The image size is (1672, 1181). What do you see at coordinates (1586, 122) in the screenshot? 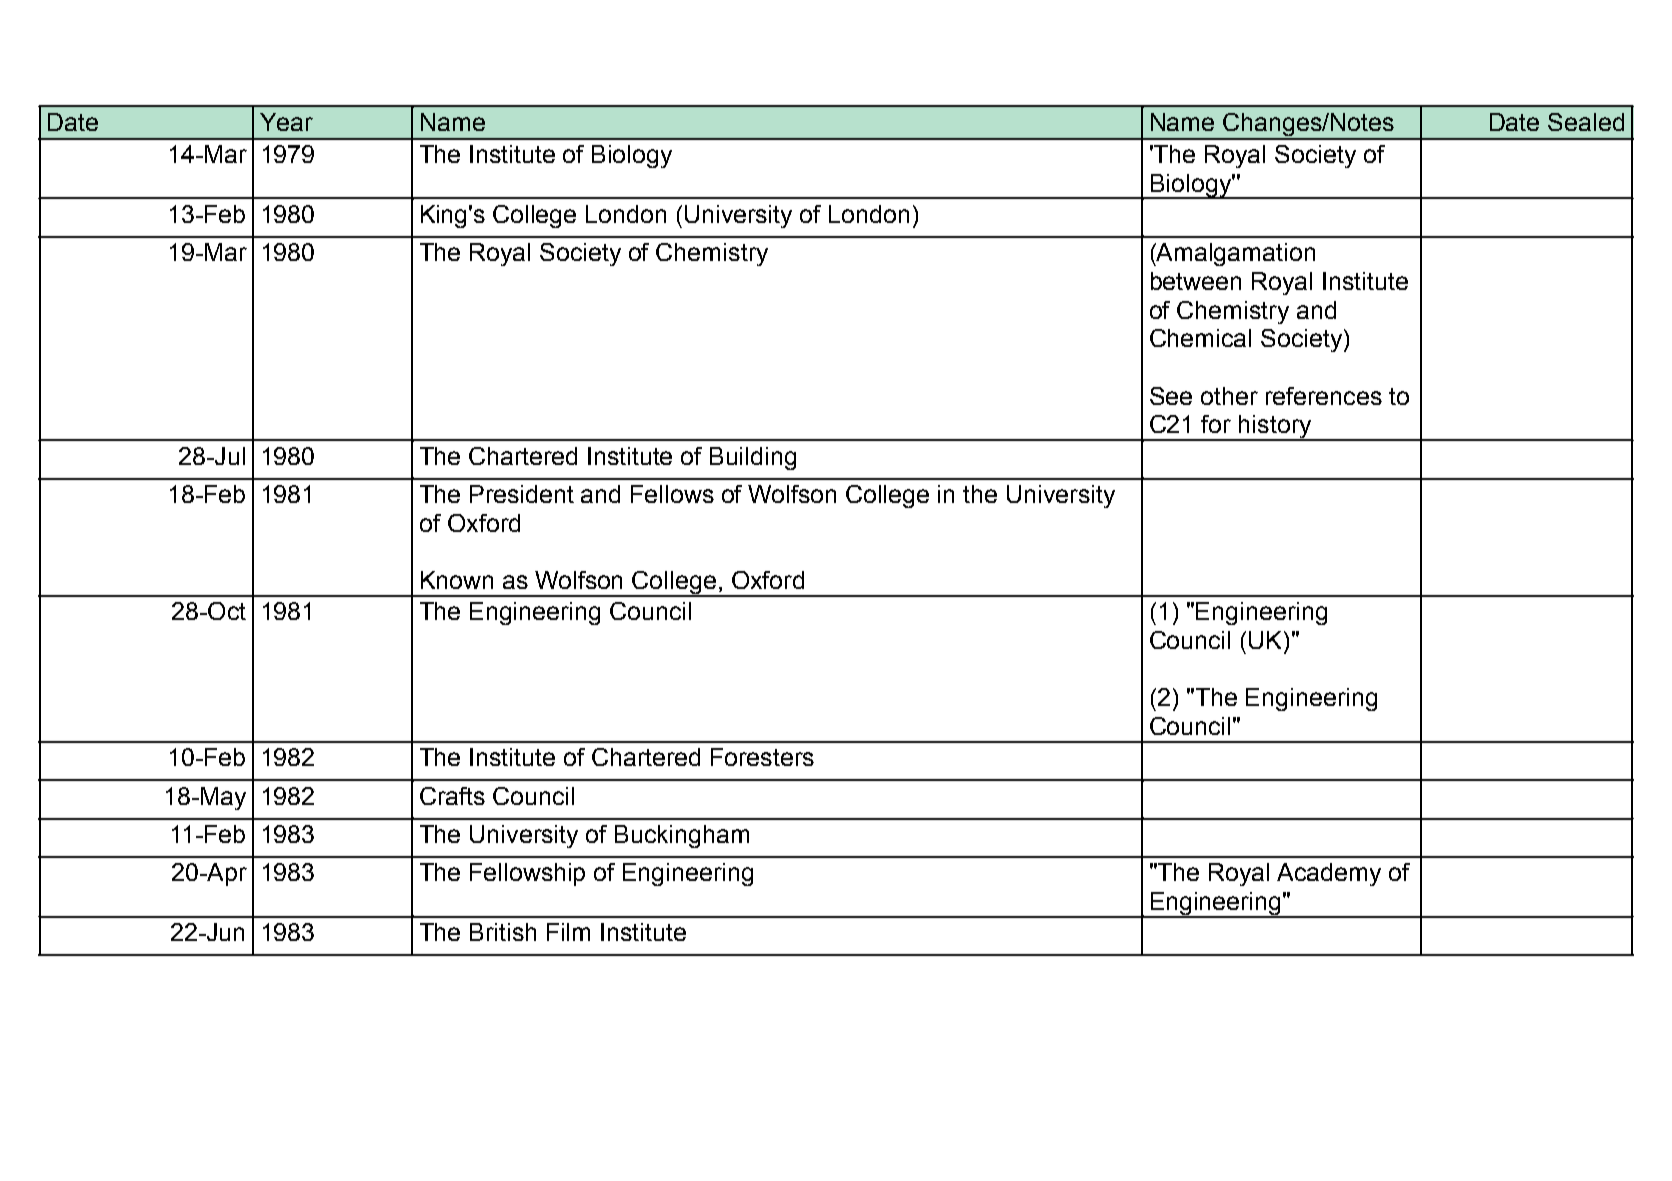
I see `Sealed` at bounding box center [1586, 122].
